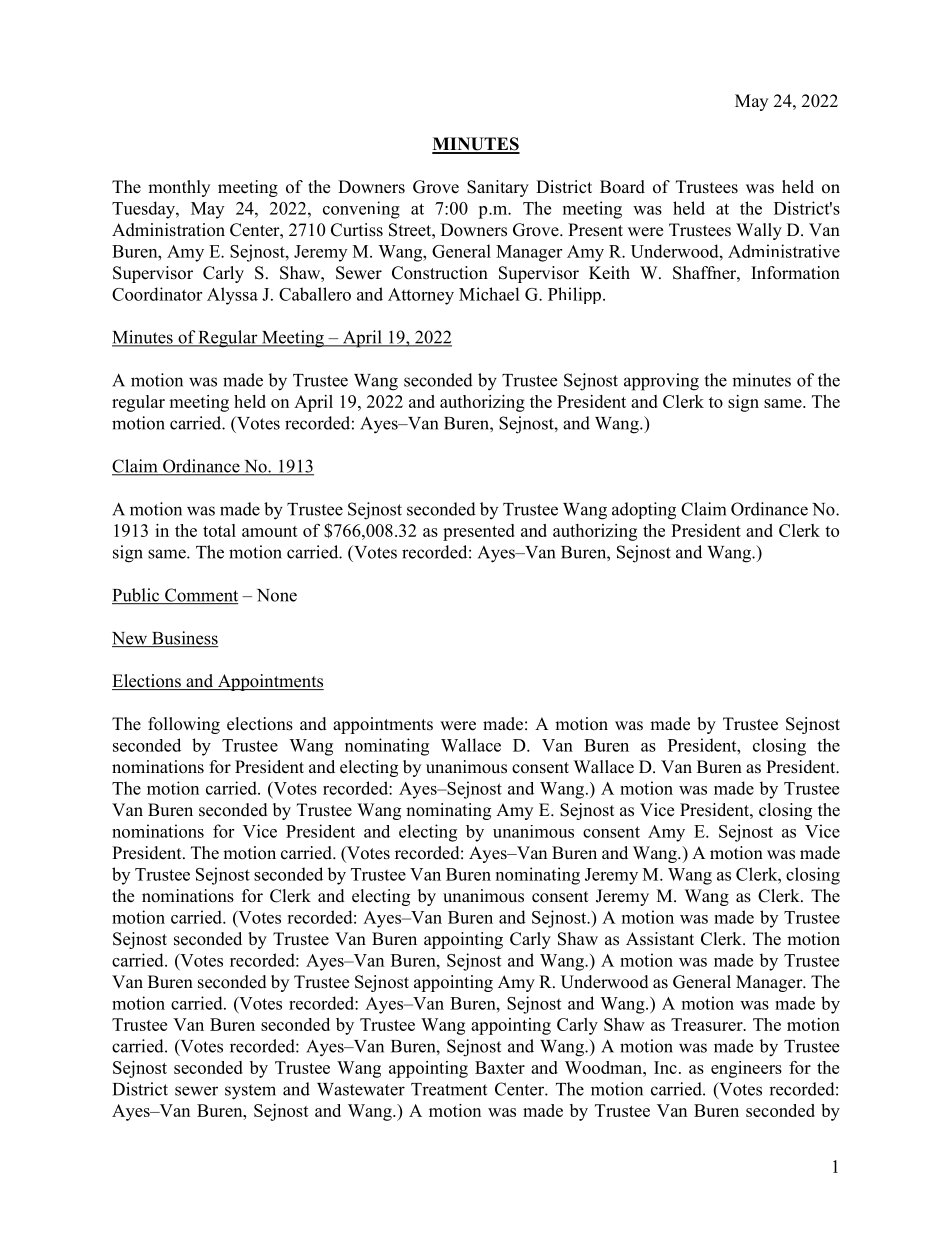 The image size is (952, 1233). What do you see at coordinates (759, 231) in the screenshot?
I see `Wally` at bounding box center [759, 231].
